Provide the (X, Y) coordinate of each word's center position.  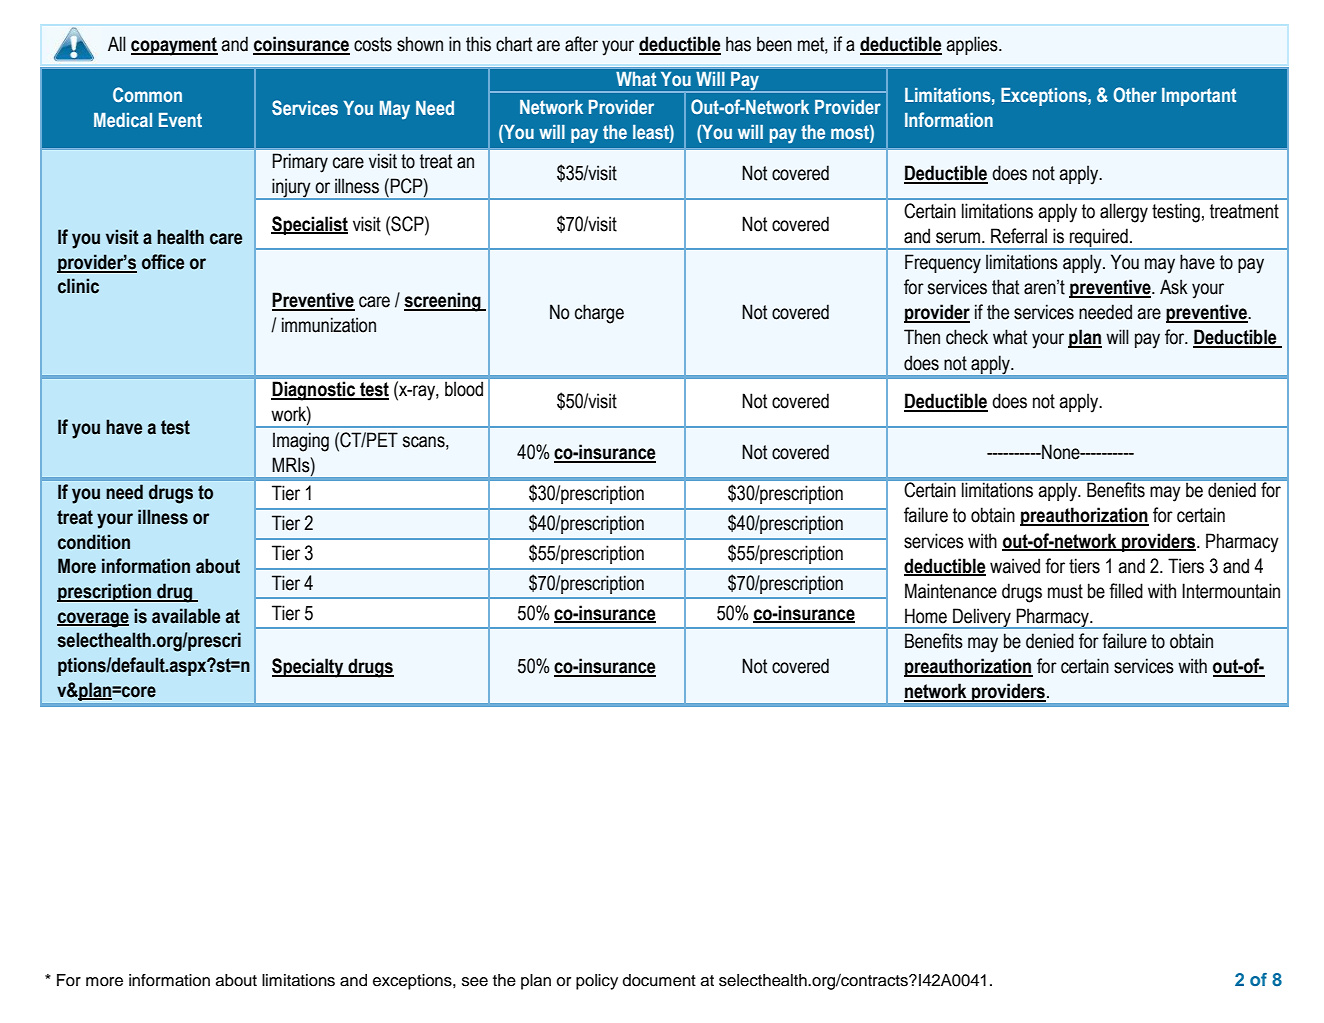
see (475, 982)
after (581, 44)
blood (464, 389)
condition (94, 542)
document (659, 980)
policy (597, 982)
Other (1135, 95)
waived (1015, 566)
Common (147, 95)
